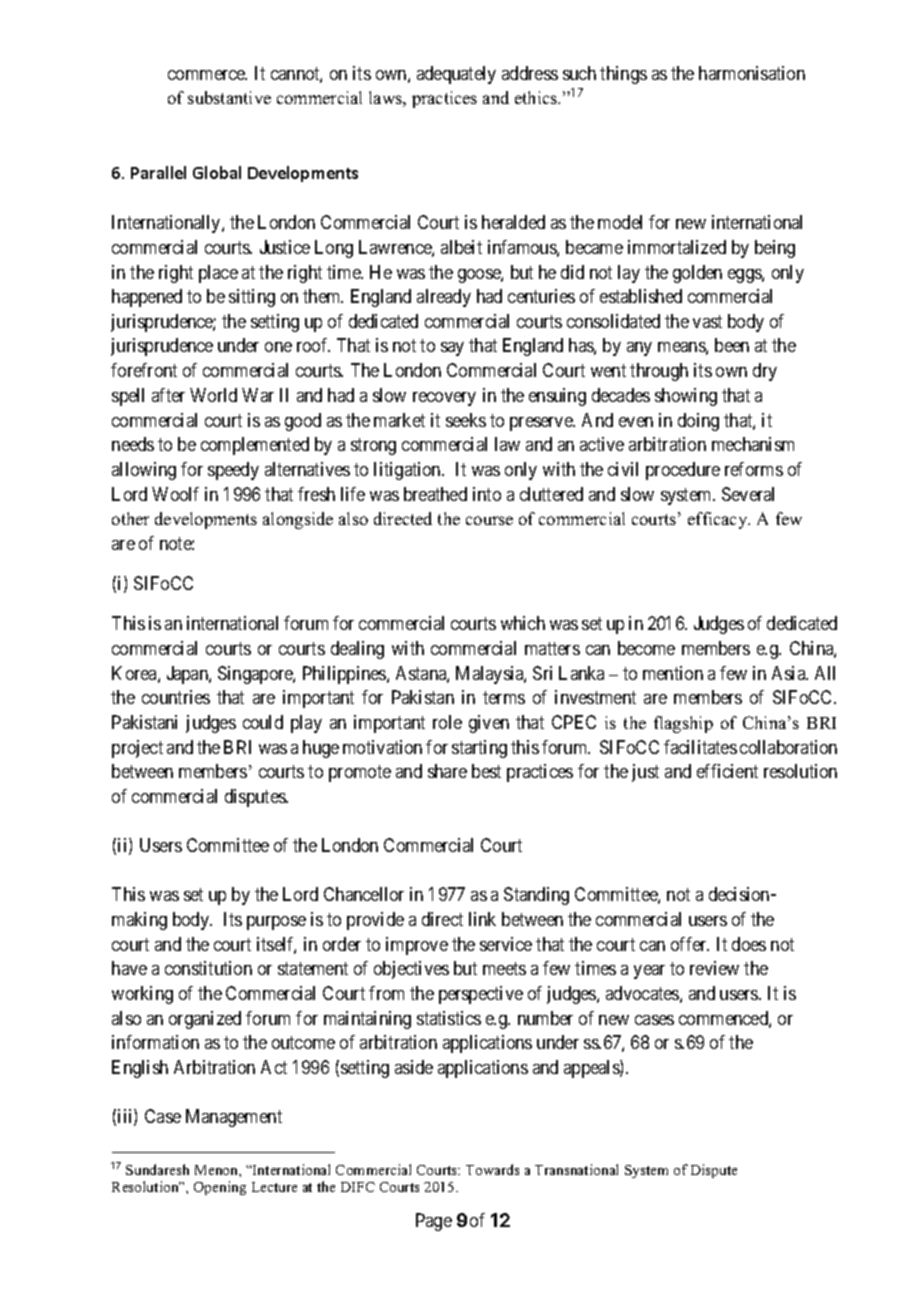  Describe the element at coordinates (456, 75) in the screenshot. I see `adequately` at that location.
